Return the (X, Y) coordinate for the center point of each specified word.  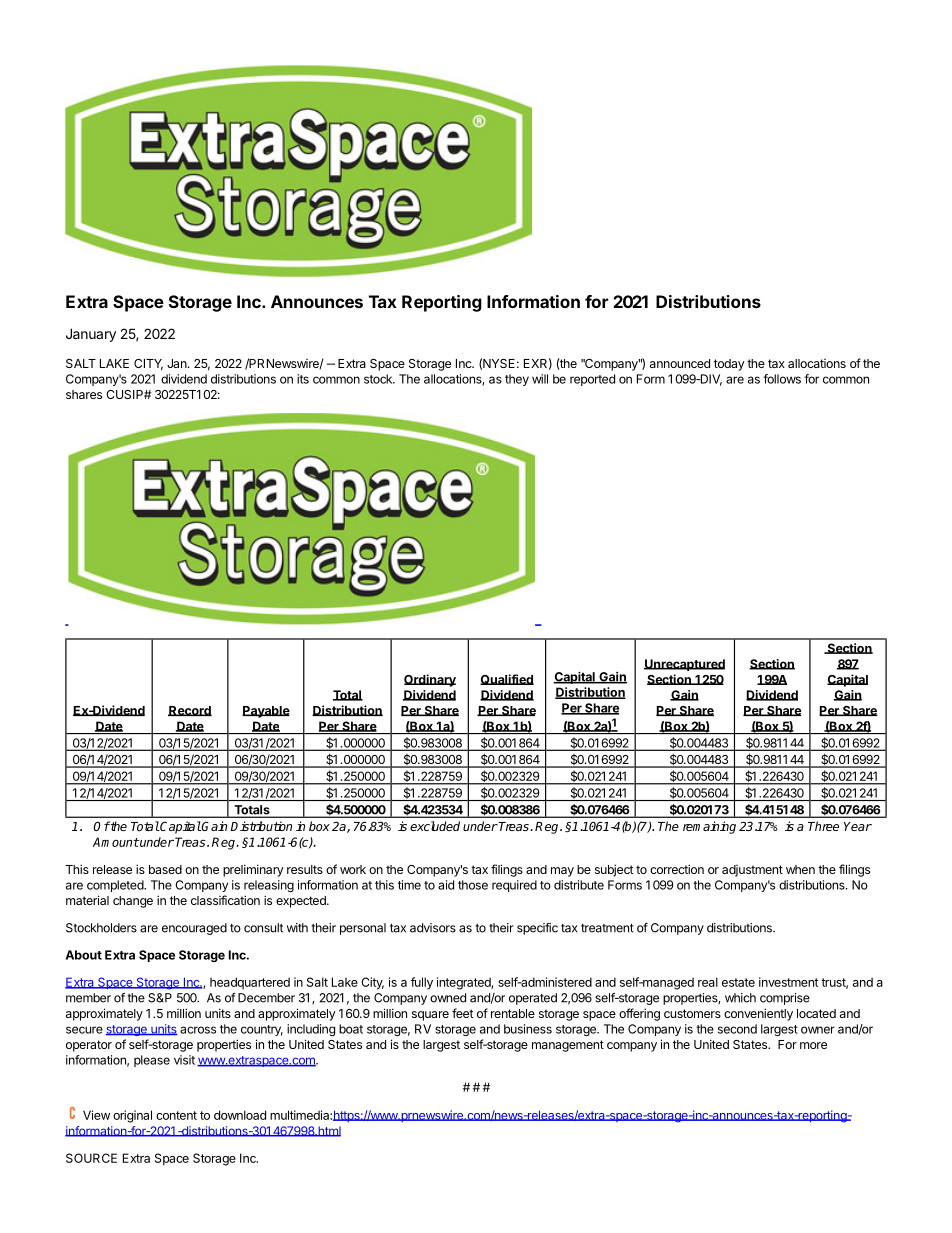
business (528, 1029)
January (91, 335)
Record (190, 711)
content (176, 1115)
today (729, 365)
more (813, 1045)
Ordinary (430, 680)
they (517, 380)
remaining (709, 827)
